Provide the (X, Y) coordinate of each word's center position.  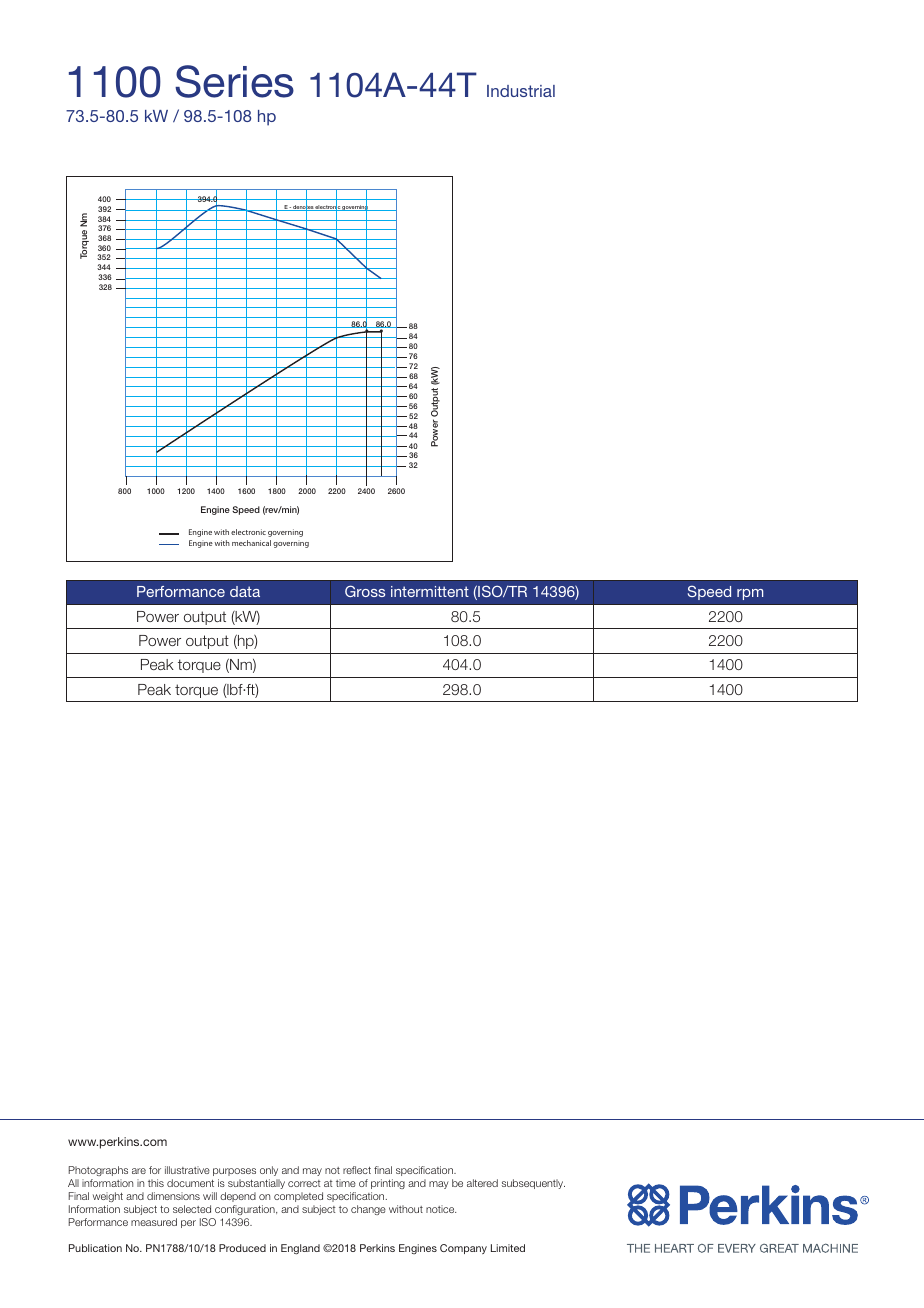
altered (482, 1183)
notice (441, 1209)
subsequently (533, 1184)
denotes (303, 207)
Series (234, 81)
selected (192, 1209)
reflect (357, 1170)
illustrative (187, 1170)
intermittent (430, 591)
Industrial (521, 91)
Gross (365, 591)
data (245, 591)
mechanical (251, 543)
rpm (750, 594)
